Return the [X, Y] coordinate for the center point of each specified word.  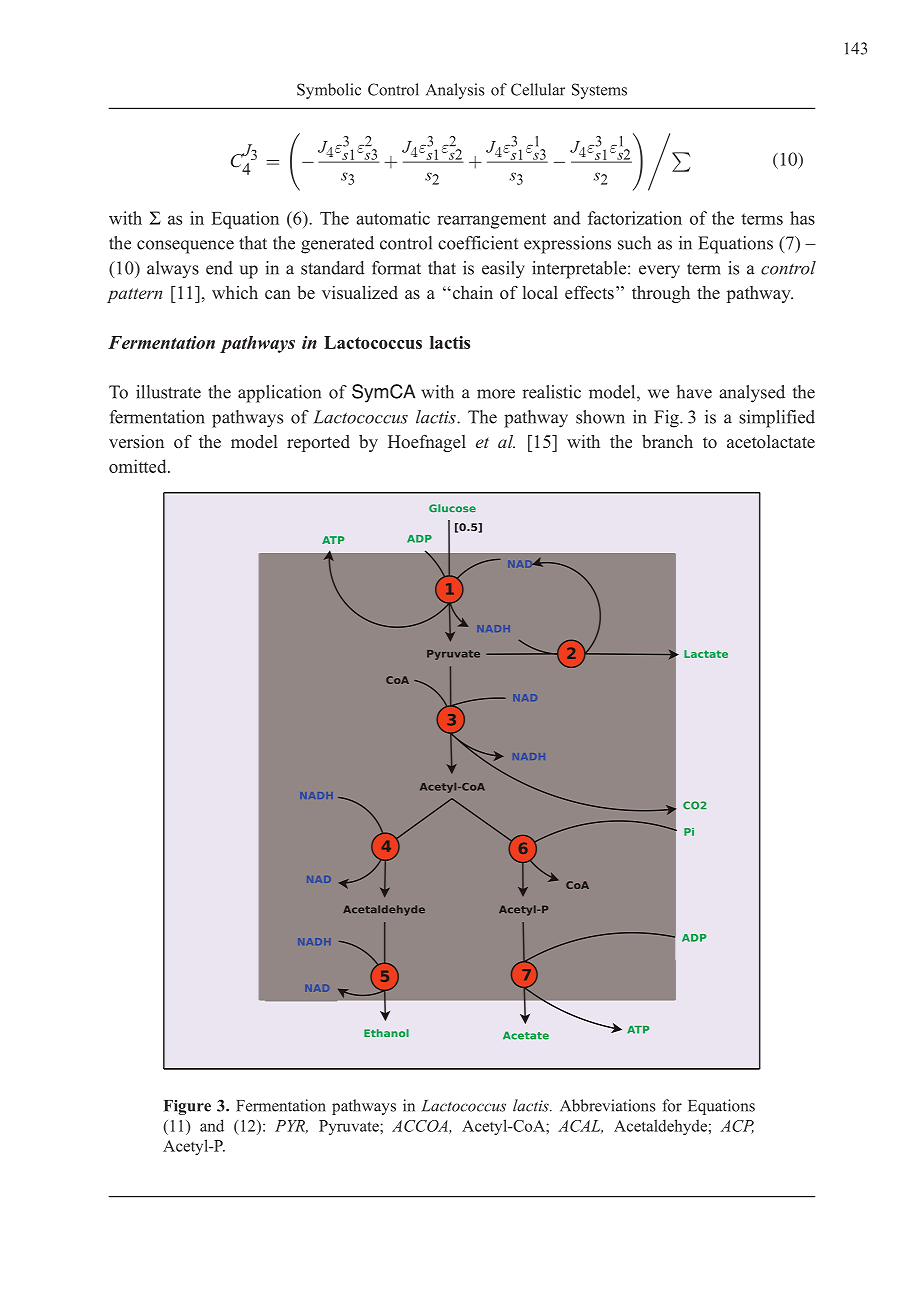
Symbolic [329, 91]
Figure [187, 1107]
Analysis [455, 91]
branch [667, 441]
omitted [139, 466]
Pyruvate [350, 1127]
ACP [737, 1127]
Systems [599, 91]
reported [318, 443]
